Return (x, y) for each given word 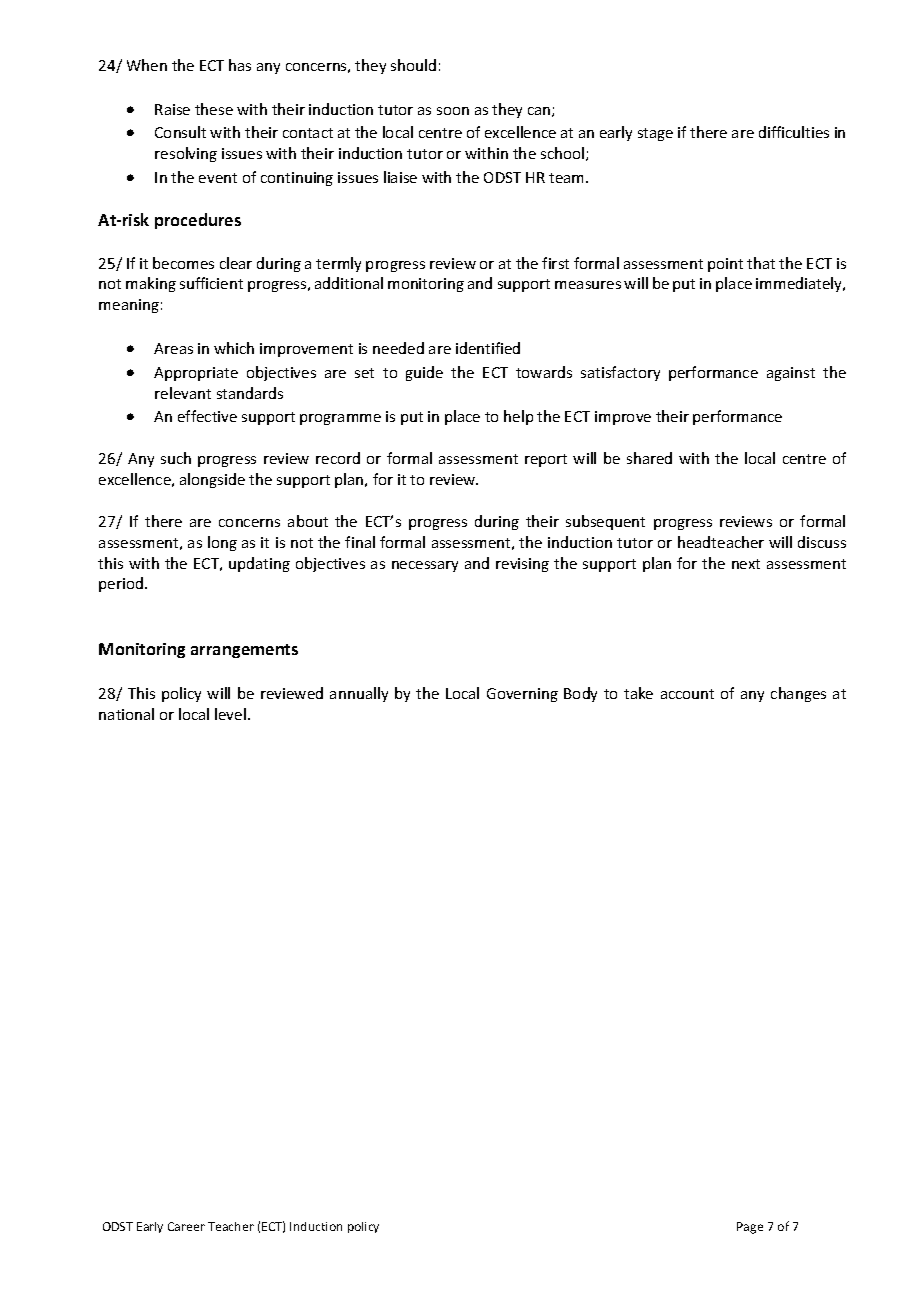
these (214, 109)
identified (488, 348)
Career (186, 1226)
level (230, 714)
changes (798, 694)
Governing (522, 695)
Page (750, 1228)
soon (453, 111)
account (687, 694)
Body (580, 694)
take (638, 693)
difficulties (794, 132)
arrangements (244, 651)
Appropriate (196, 374)
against (791, 374)
